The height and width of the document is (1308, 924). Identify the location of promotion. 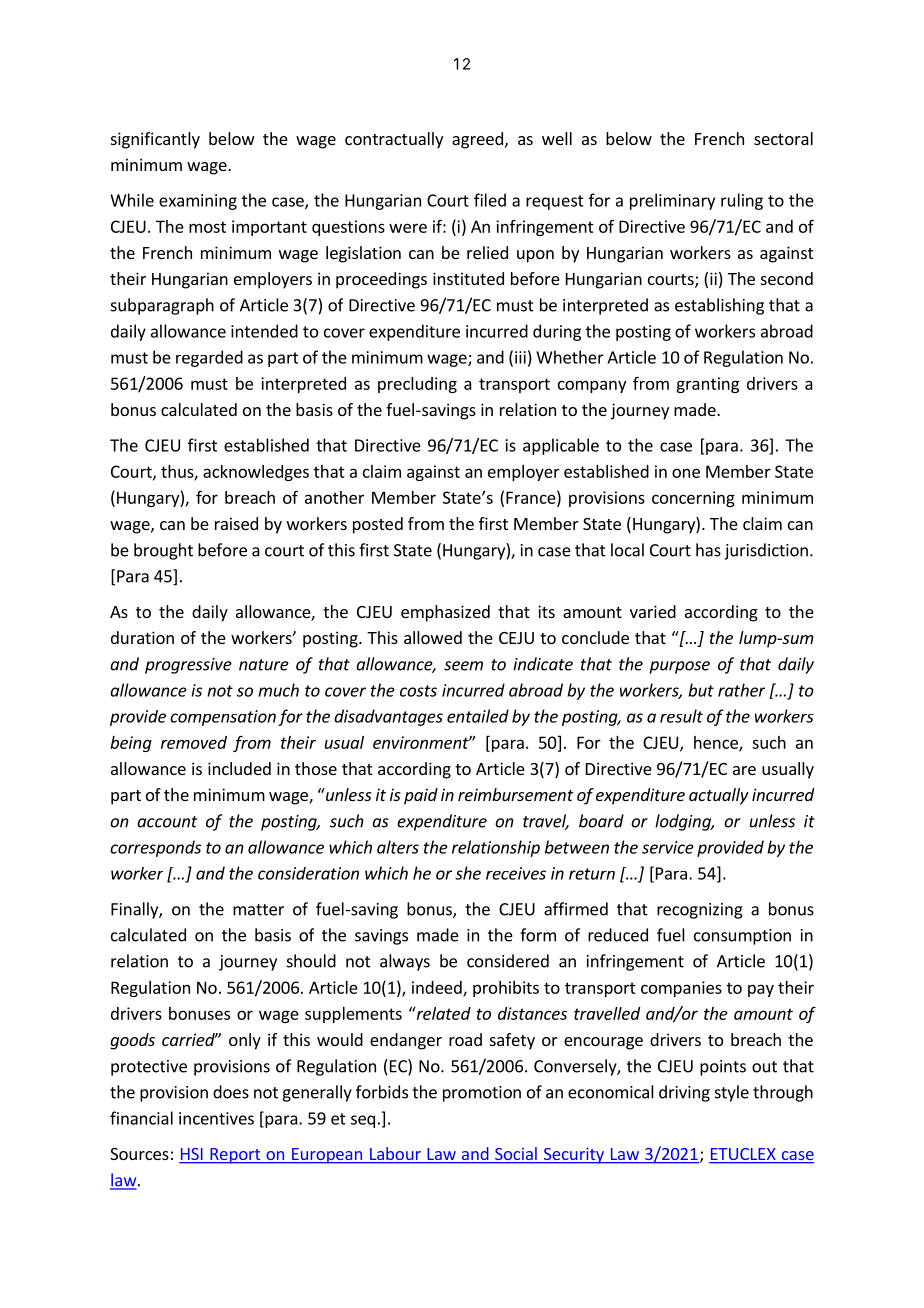
(482, 1094).
